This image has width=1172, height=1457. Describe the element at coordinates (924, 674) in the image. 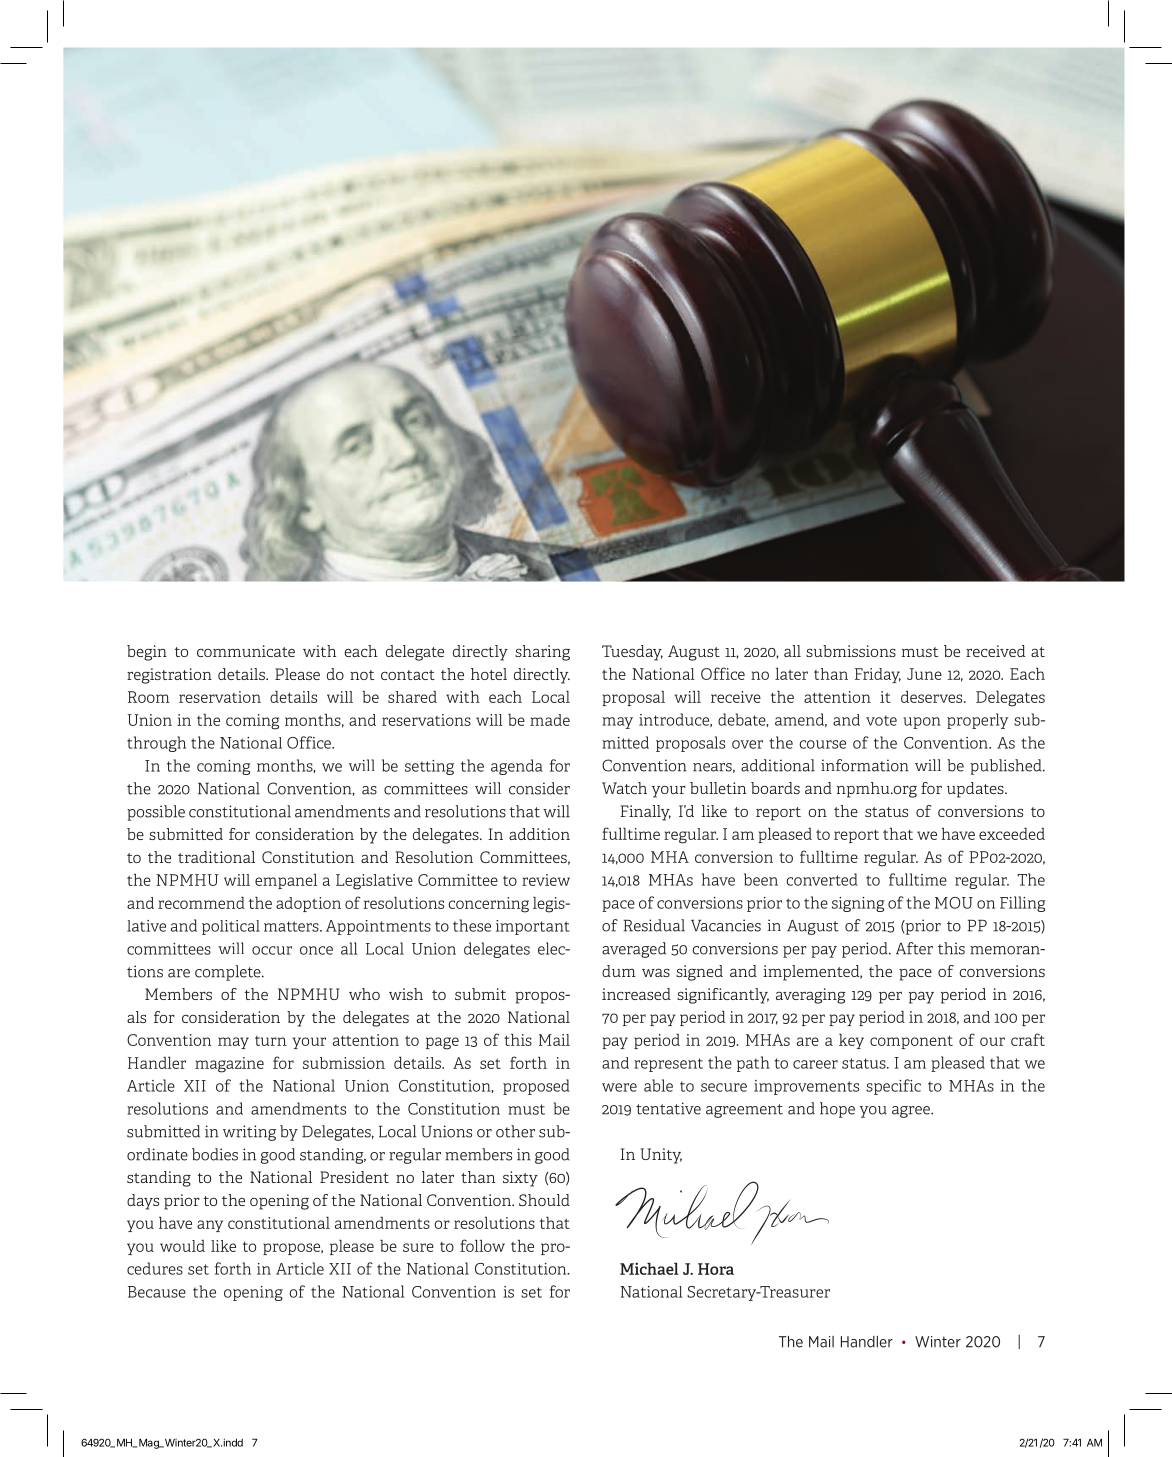

I see `June` at that location.
